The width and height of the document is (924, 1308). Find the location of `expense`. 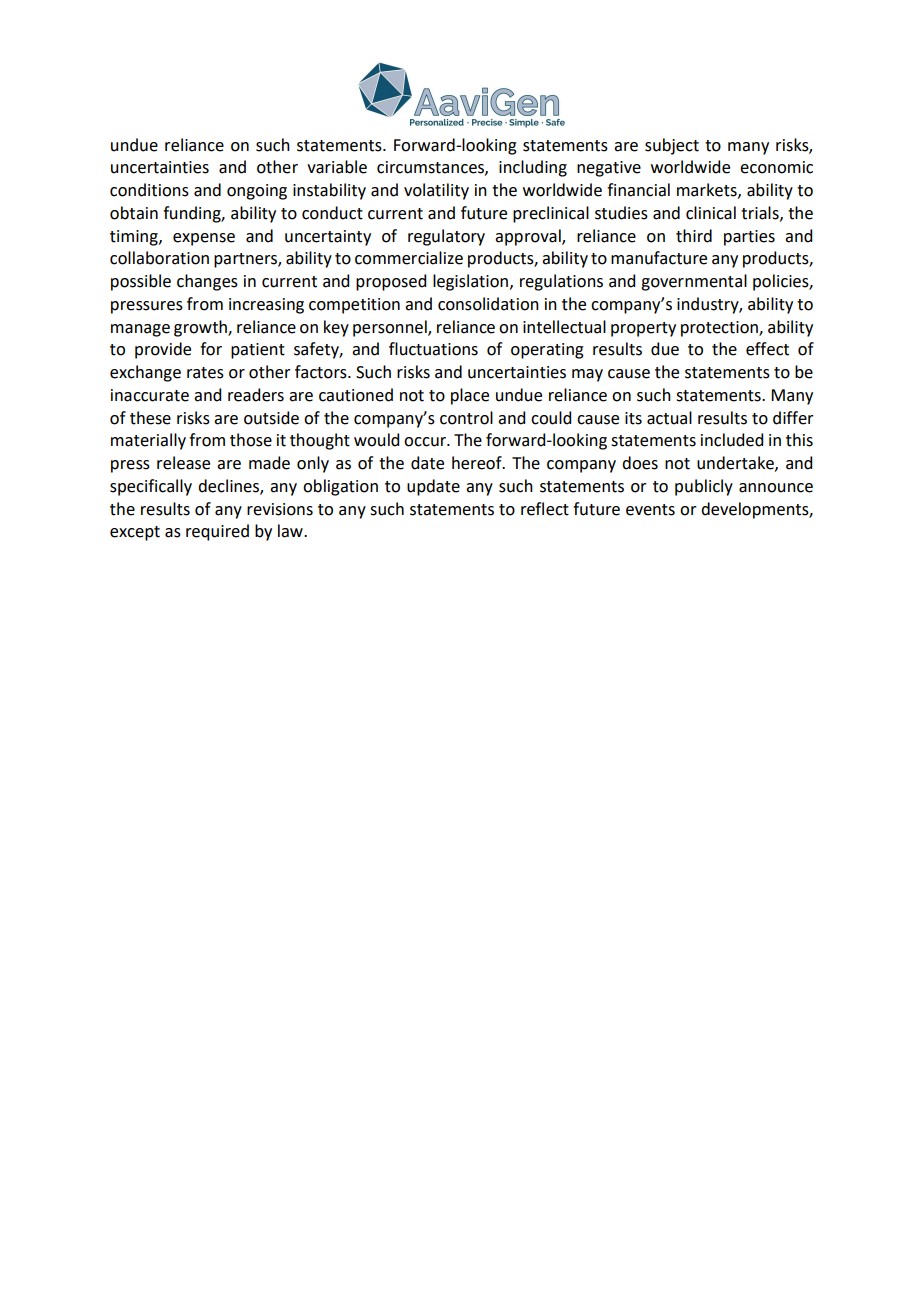

expense is located at coordinates (204, 239).
